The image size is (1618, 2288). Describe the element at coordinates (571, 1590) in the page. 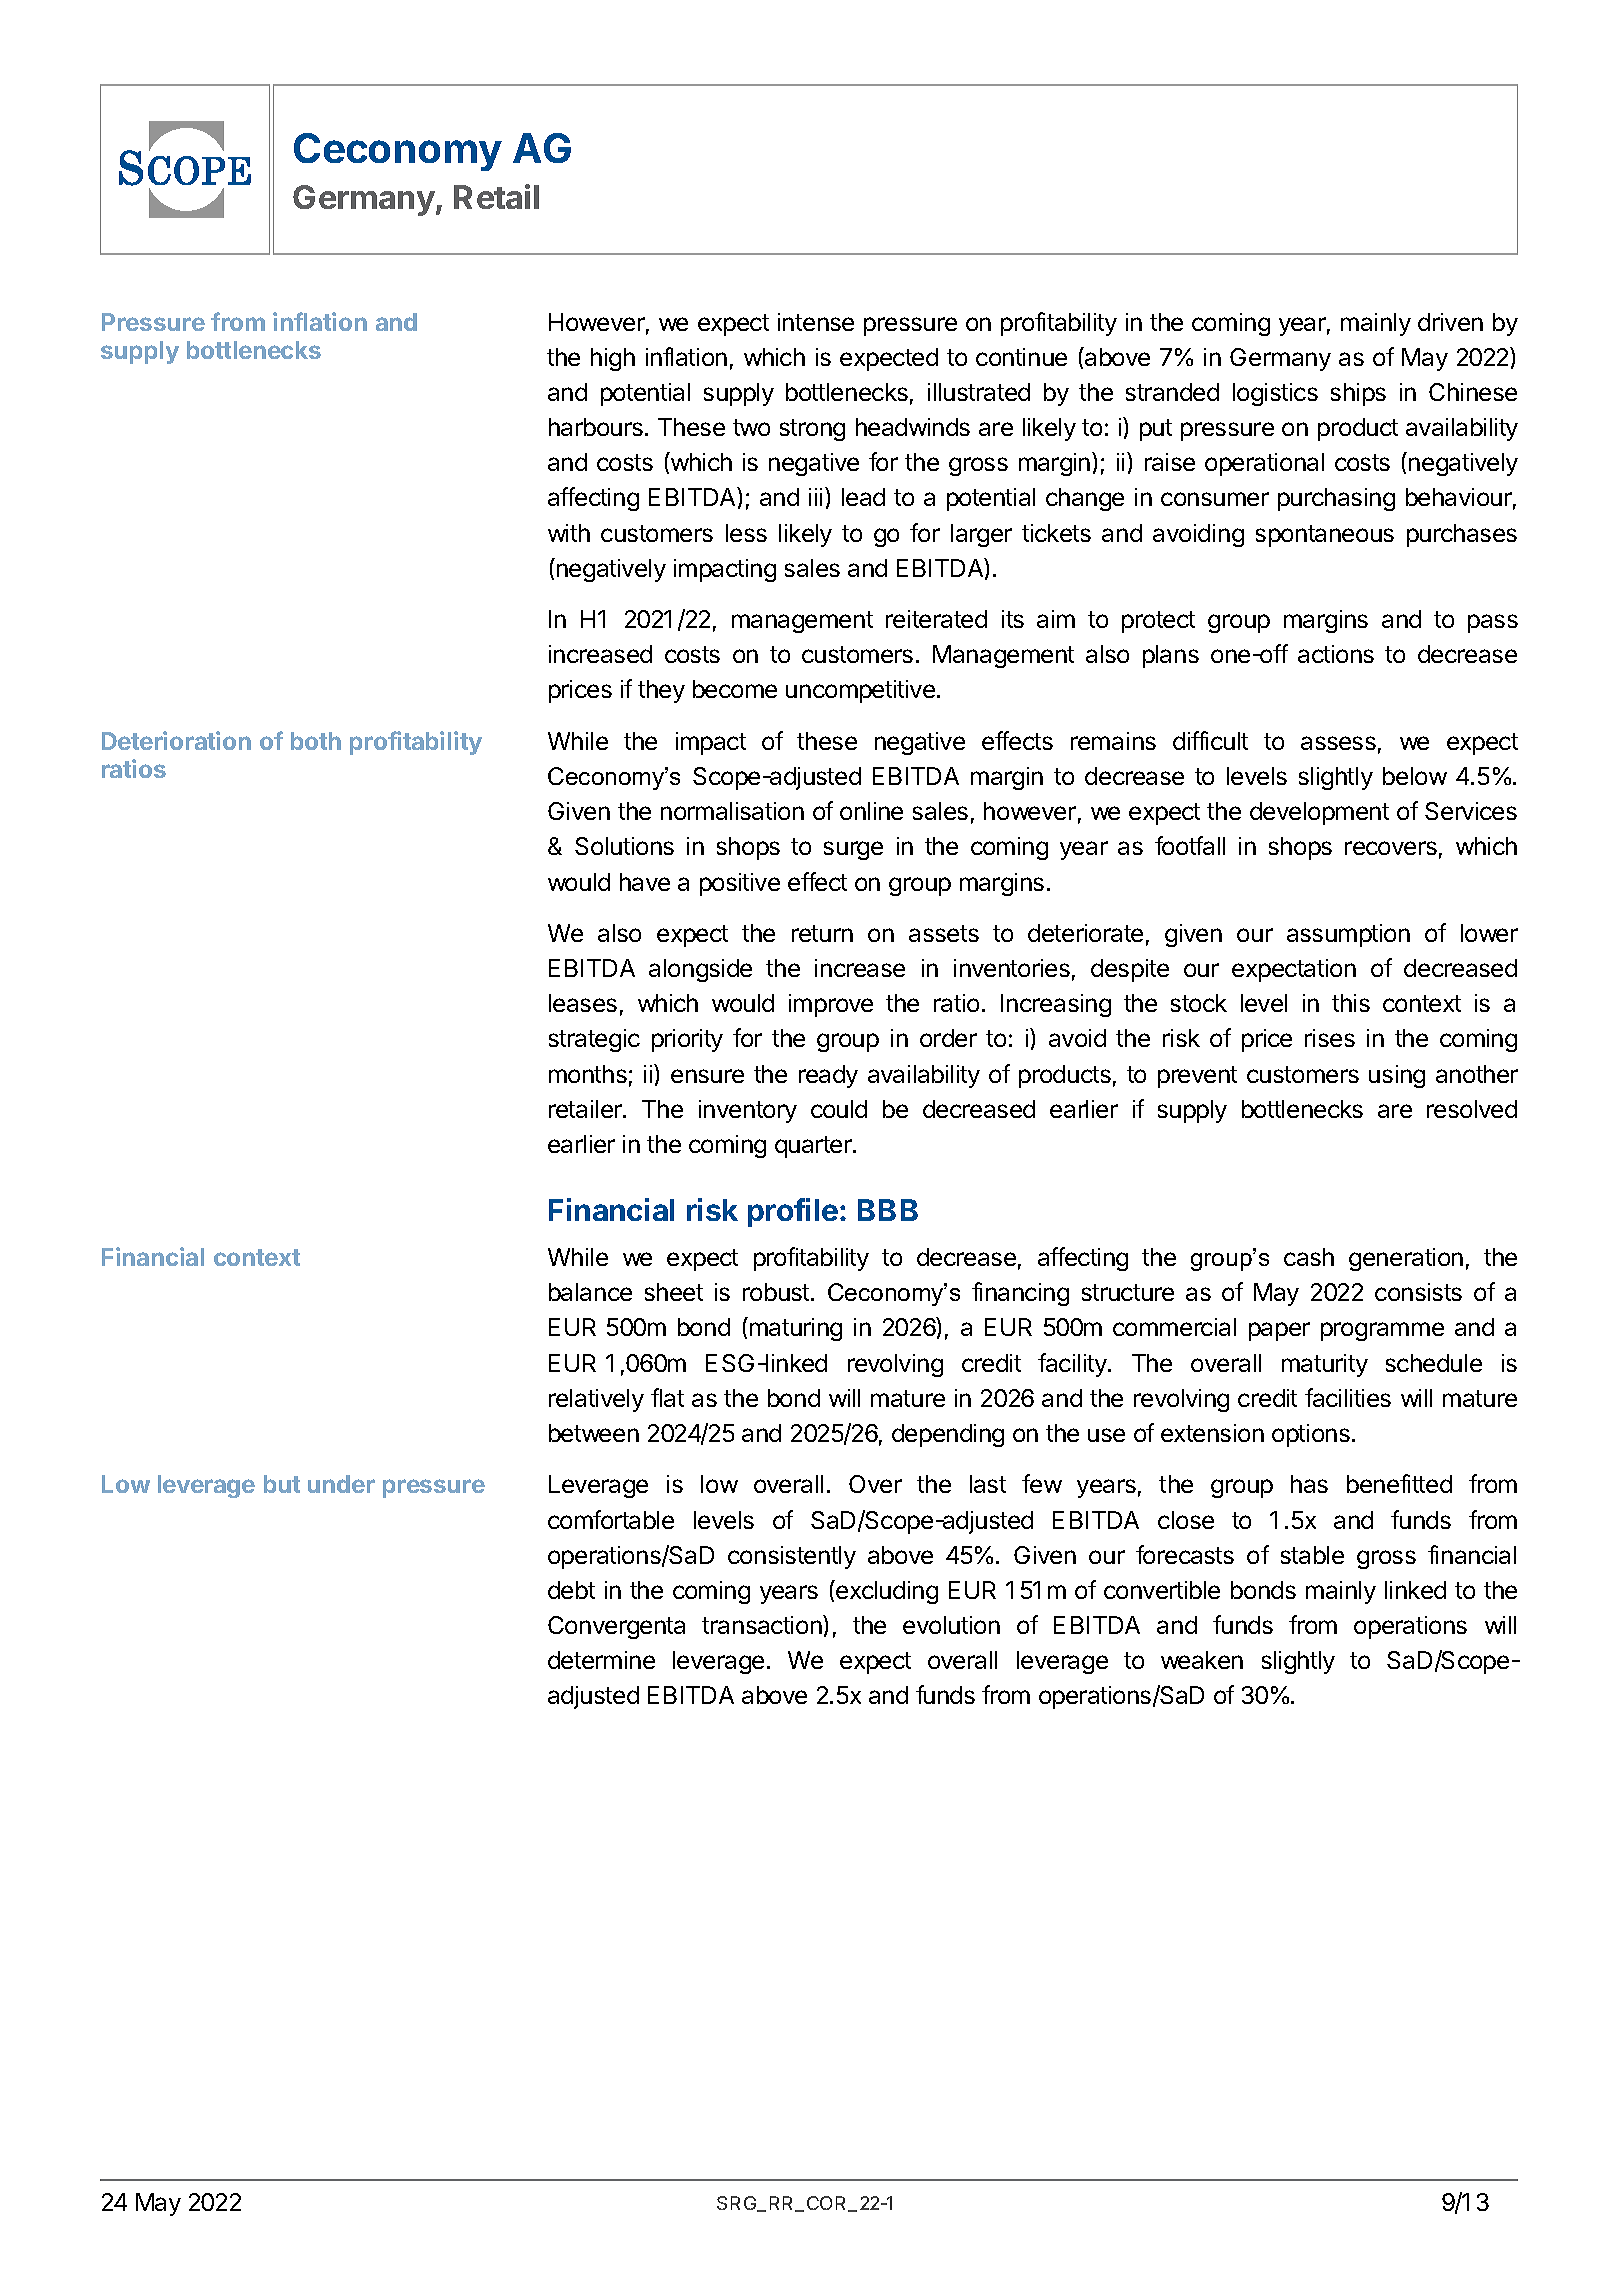

I see `debt` at that location.
